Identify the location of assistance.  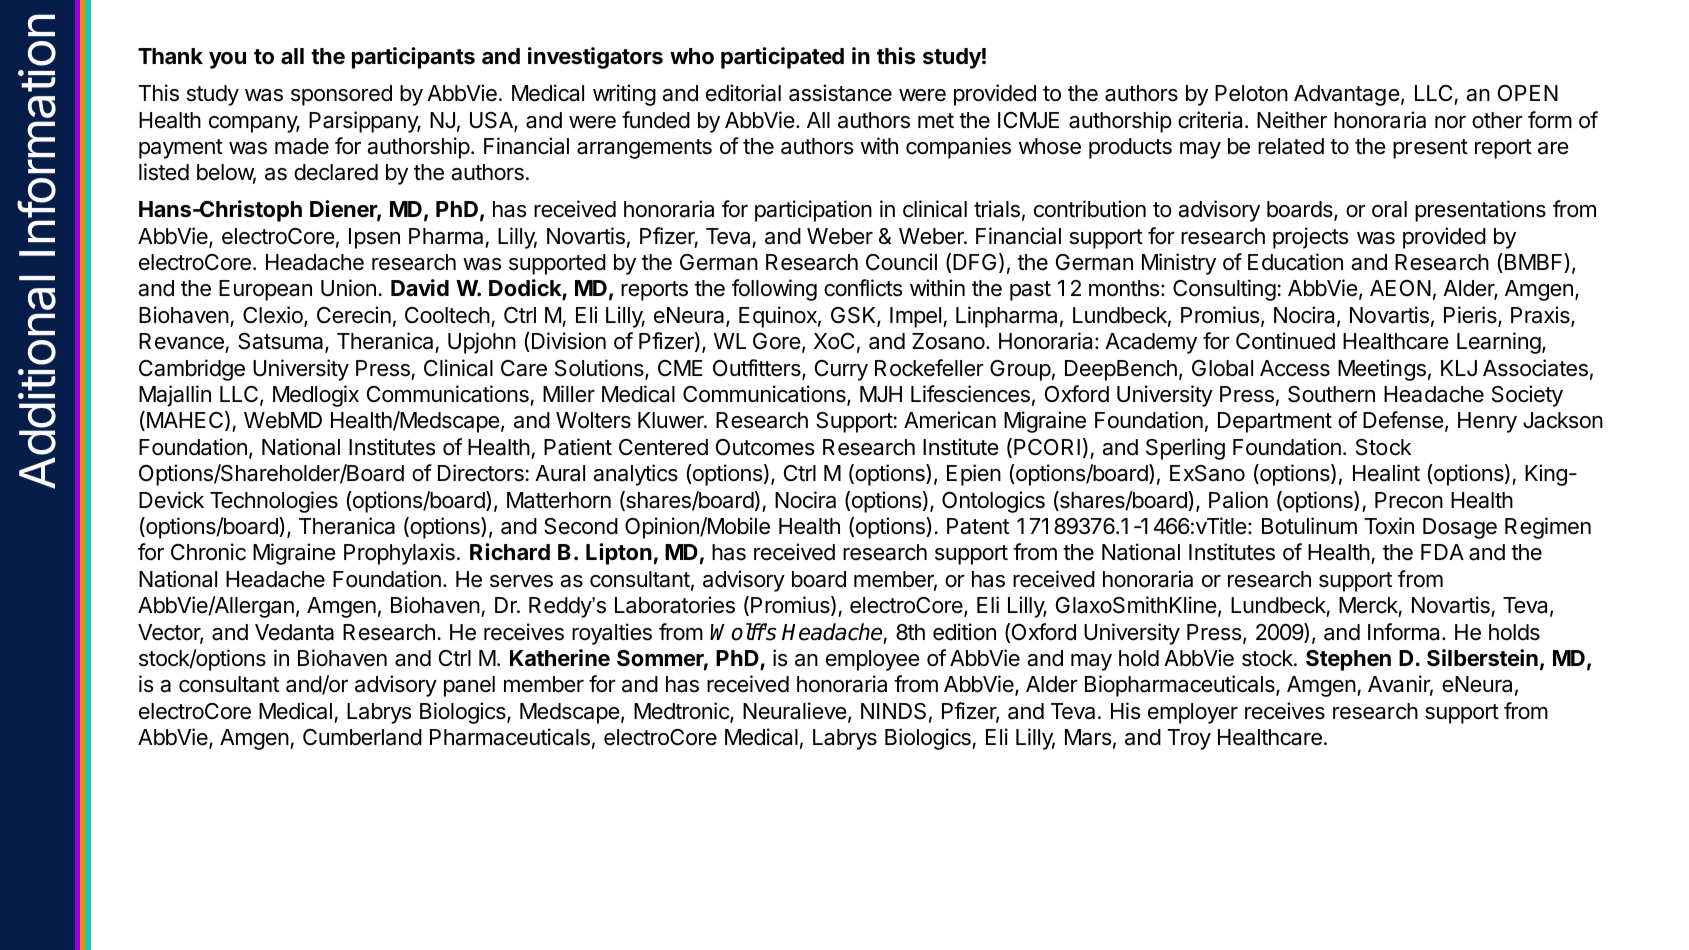
(840, 93).
